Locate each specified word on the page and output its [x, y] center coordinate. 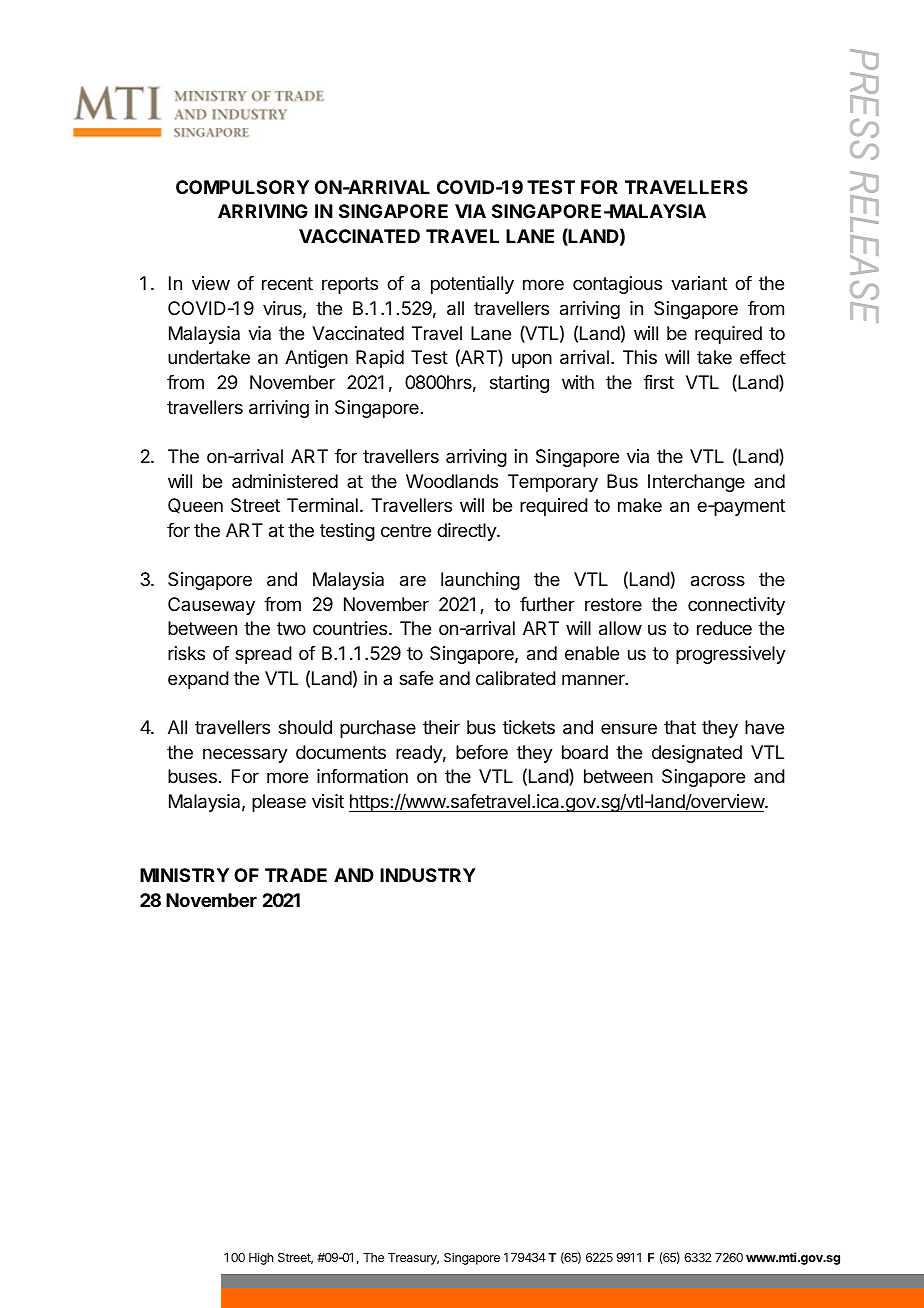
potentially [472, 285]
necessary [245, 755]
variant [699, 283]
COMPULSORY [242, 187]
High [261, 1258]
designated [697, 754]
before [482, 752]
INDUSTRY [428, 875]
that [680, 727]
